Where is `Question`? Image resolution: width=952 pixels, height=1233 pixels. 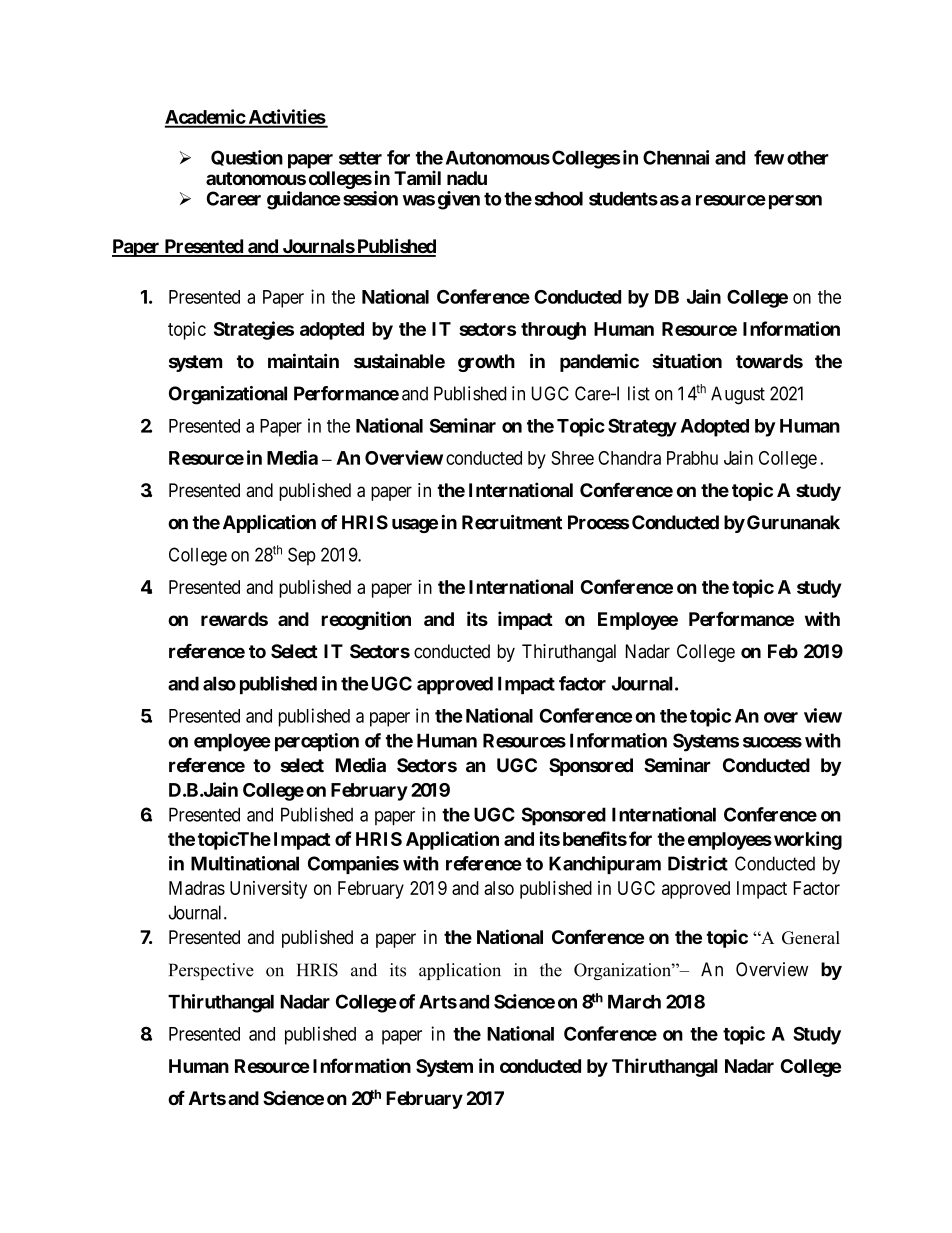
Question is located at coordinates (247, 158).
